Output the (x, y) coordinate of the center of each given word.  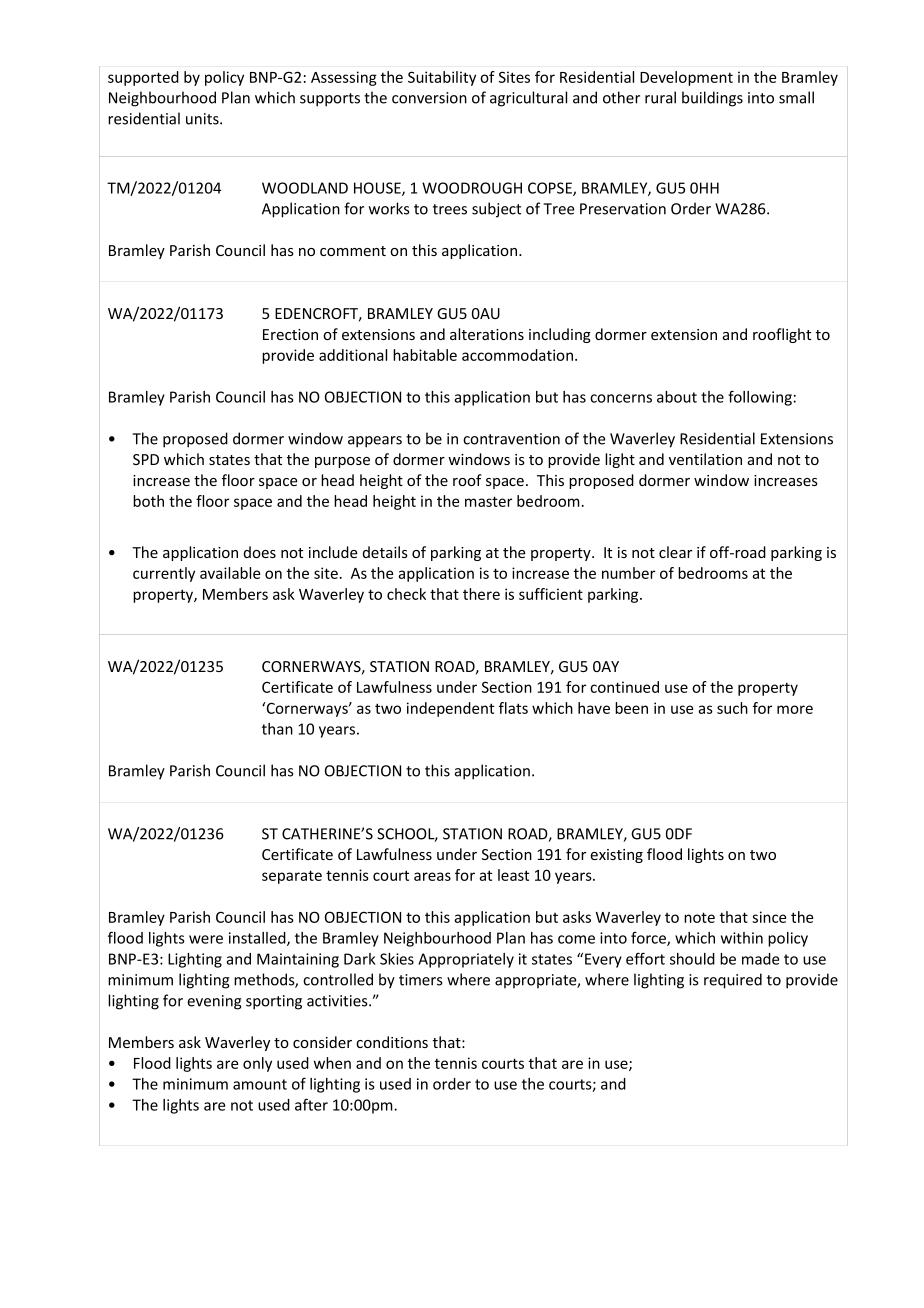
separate (292, 877)
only (257, 1064)
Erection (290, 334)
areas (432, 876)
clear (675, 552)
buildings (712, 99)
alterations (487, 334)
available (230, 573)
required (733, 981)
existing (616, 856)
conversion (429, 98)
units (203, 119)
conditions (392, 1042)
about (677, 397)
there (481, 594)
